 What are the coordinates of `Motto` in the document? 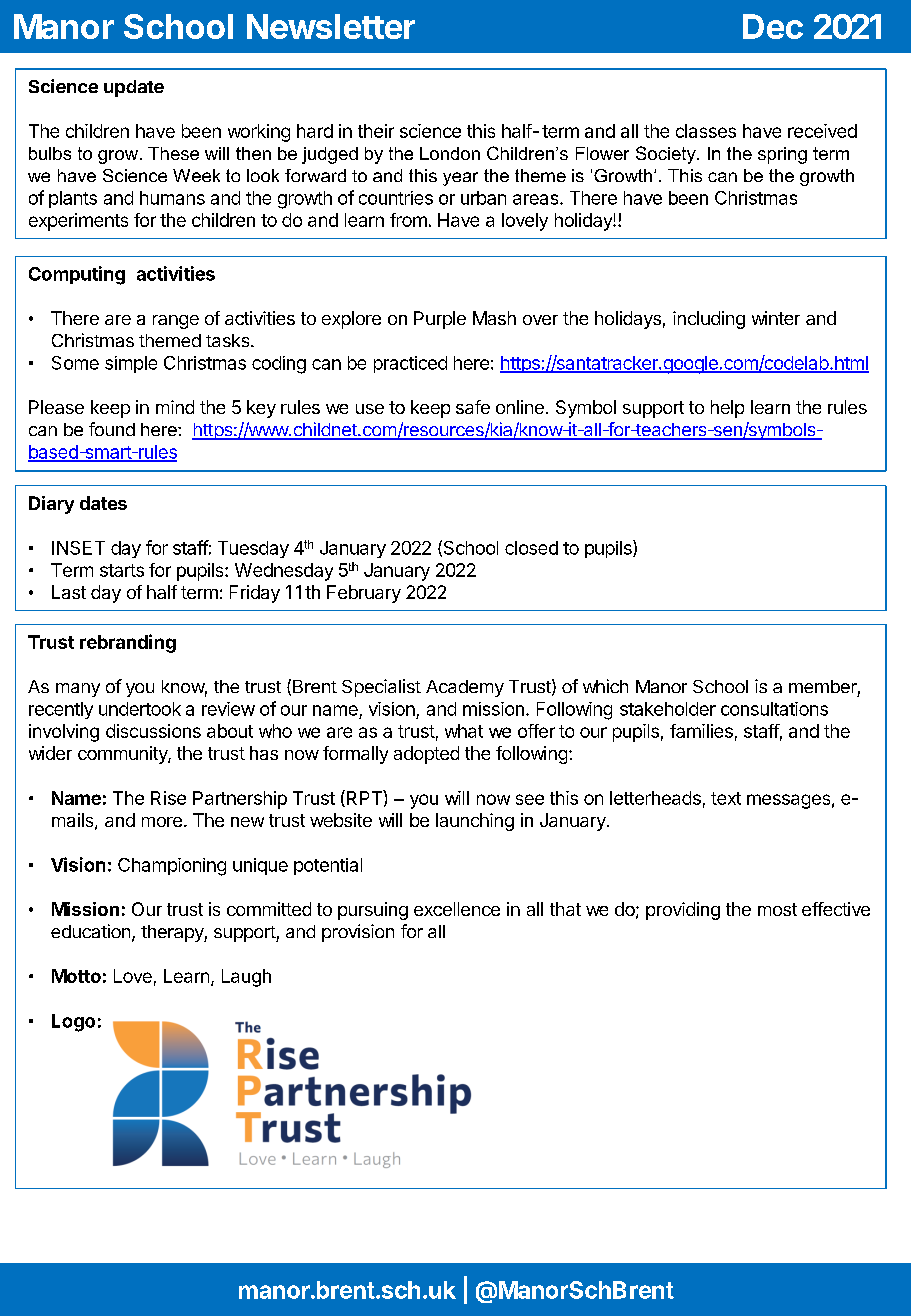 It's located at (76, 976).
